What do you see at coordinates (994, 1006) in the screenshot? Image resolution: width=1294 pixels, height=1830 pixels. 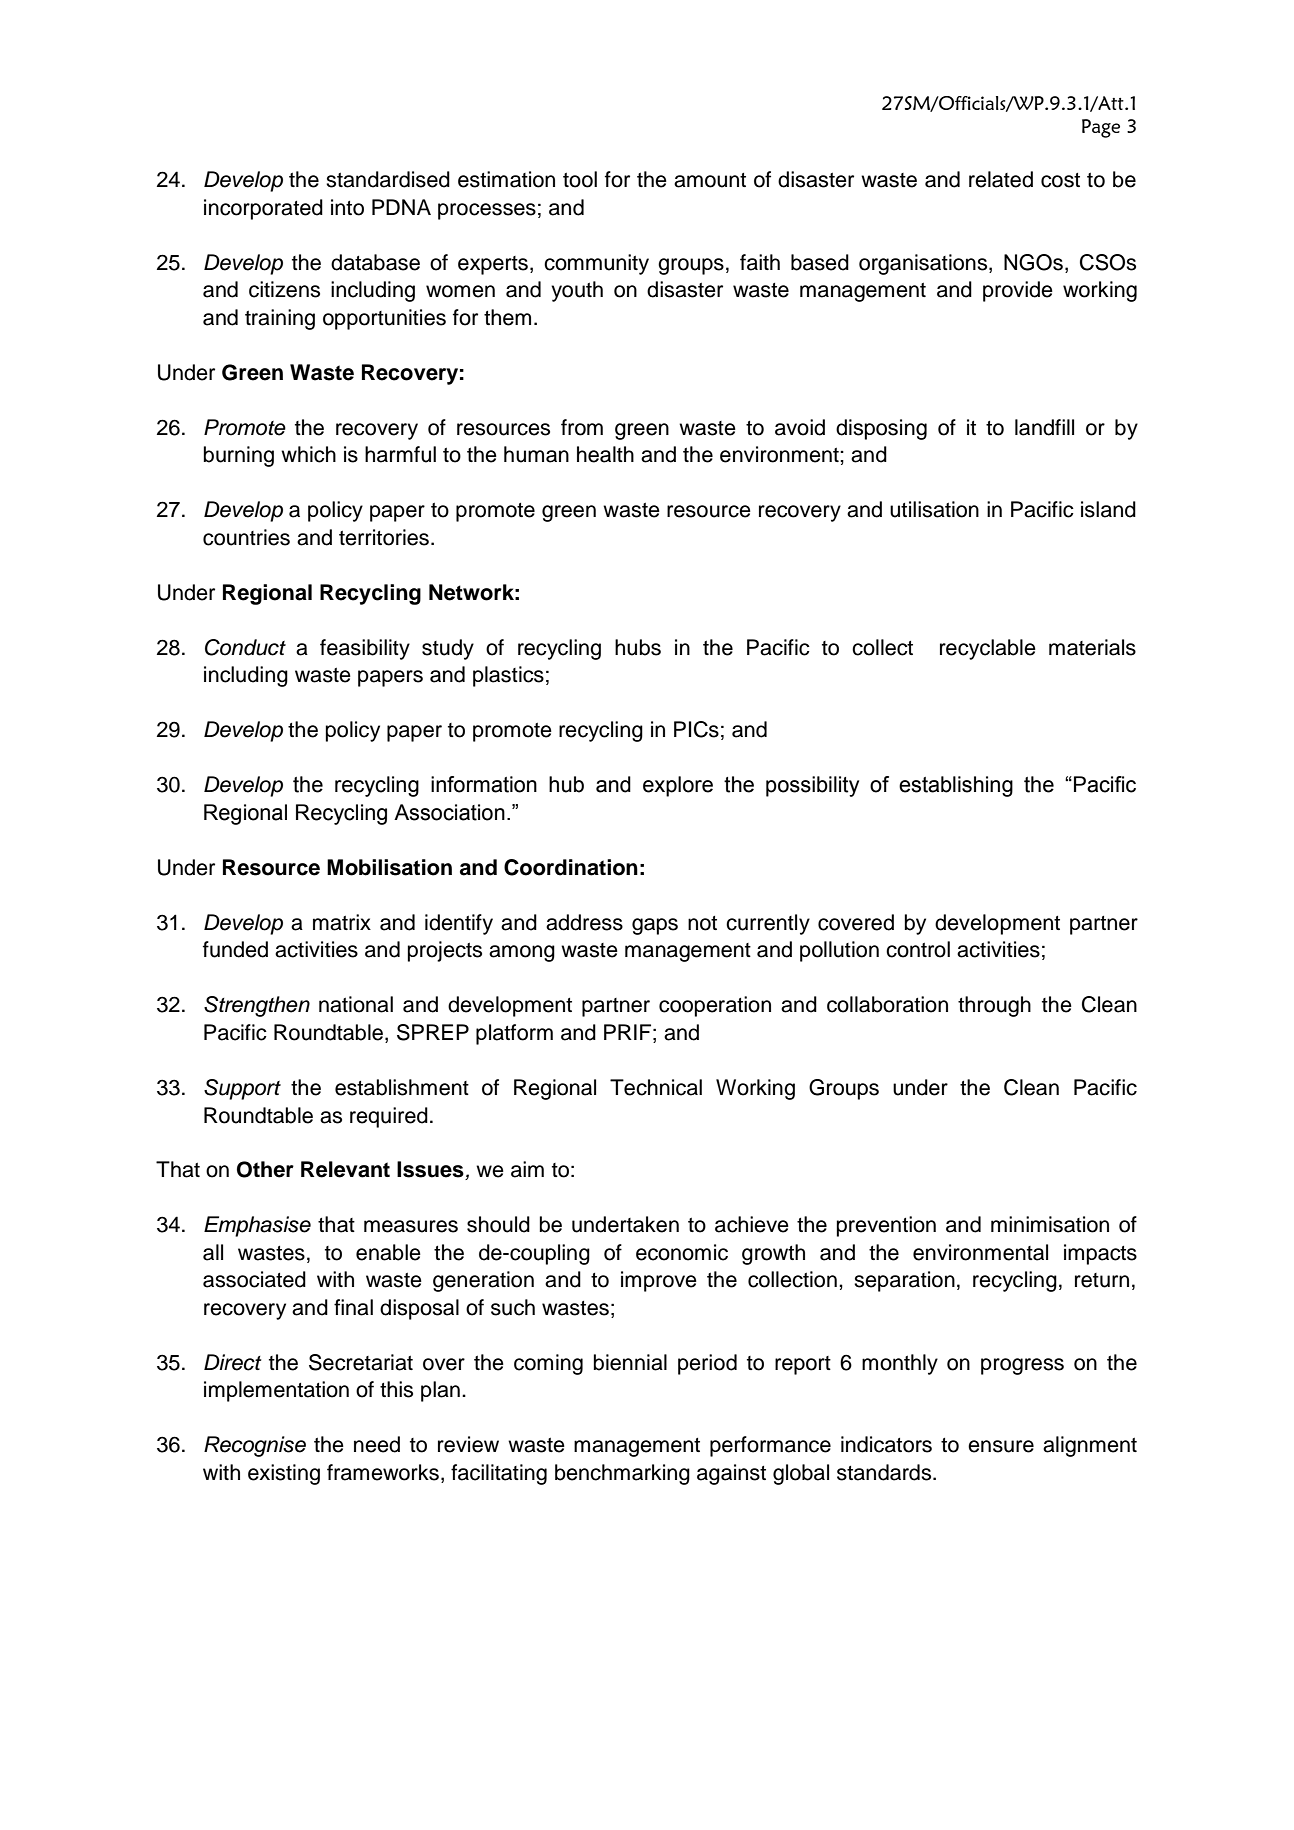 I see `through` at bounding box center [994, 1006].
